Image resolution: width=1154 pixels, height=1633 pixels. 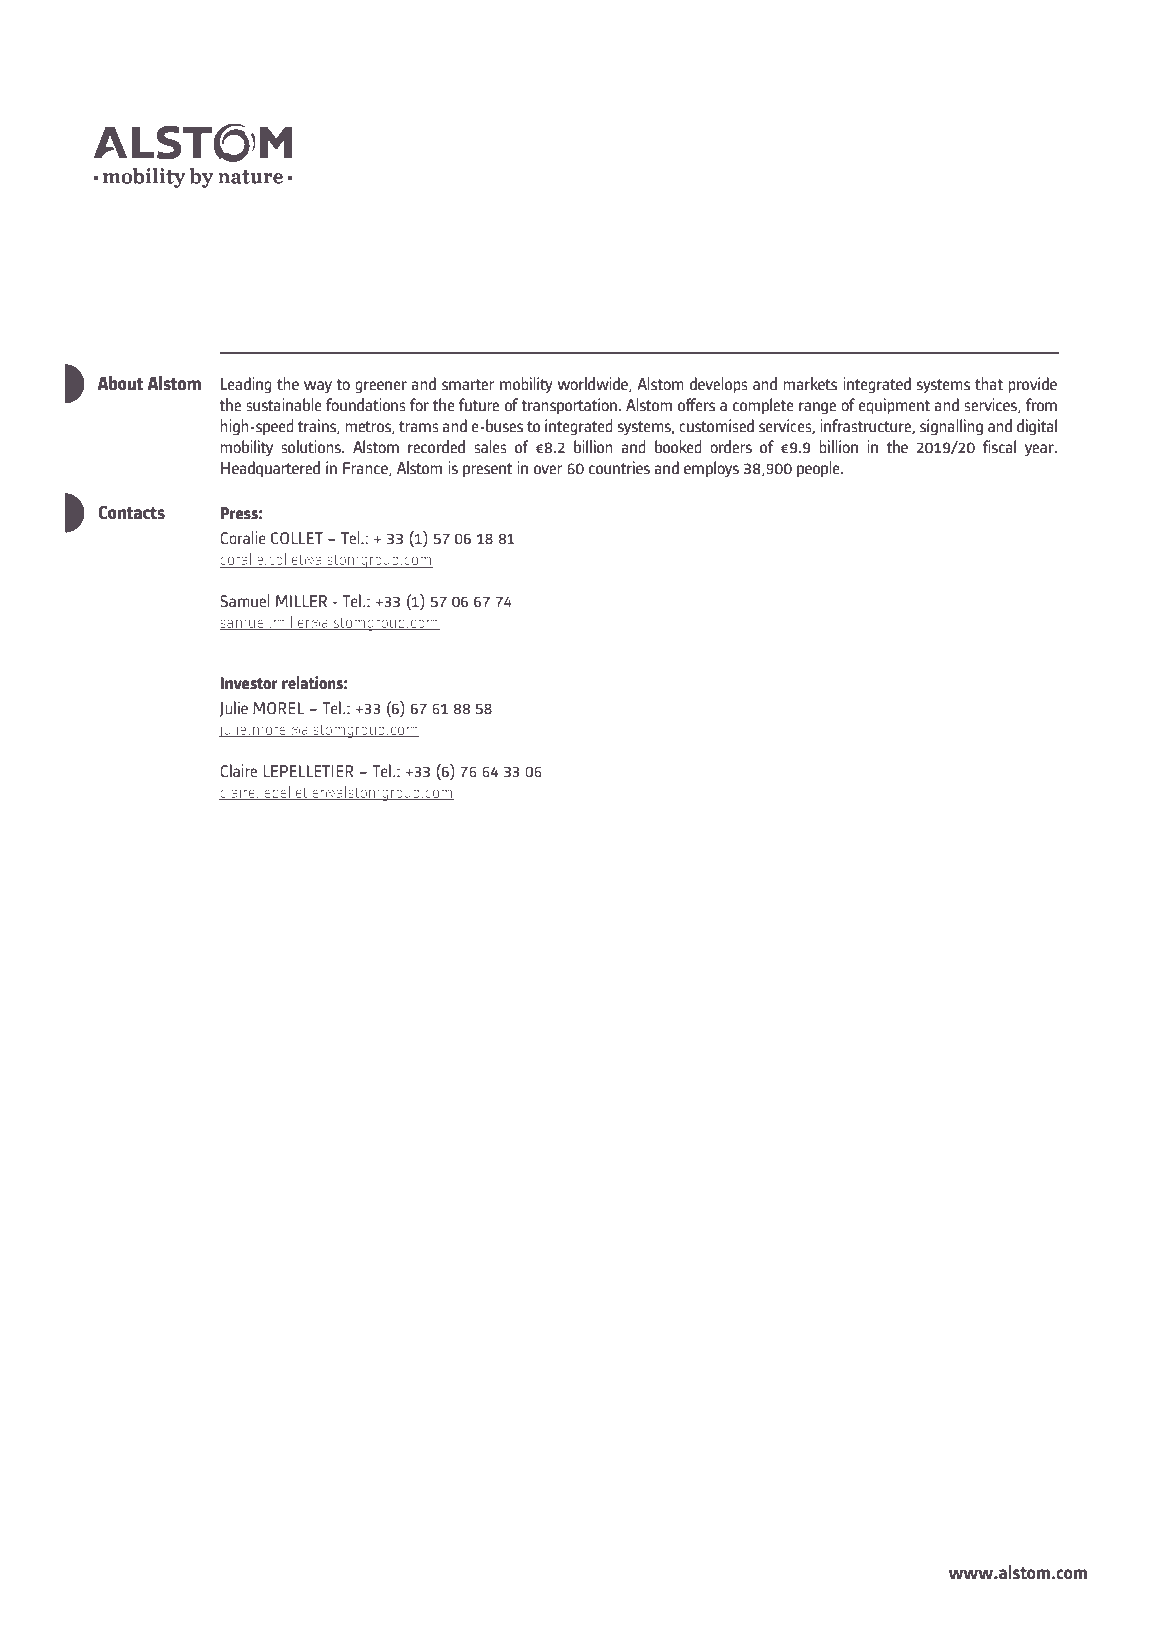 What do you see at coordinates (249, 683) in the image?
I see `Investor` at bounding box center [249, 683].
